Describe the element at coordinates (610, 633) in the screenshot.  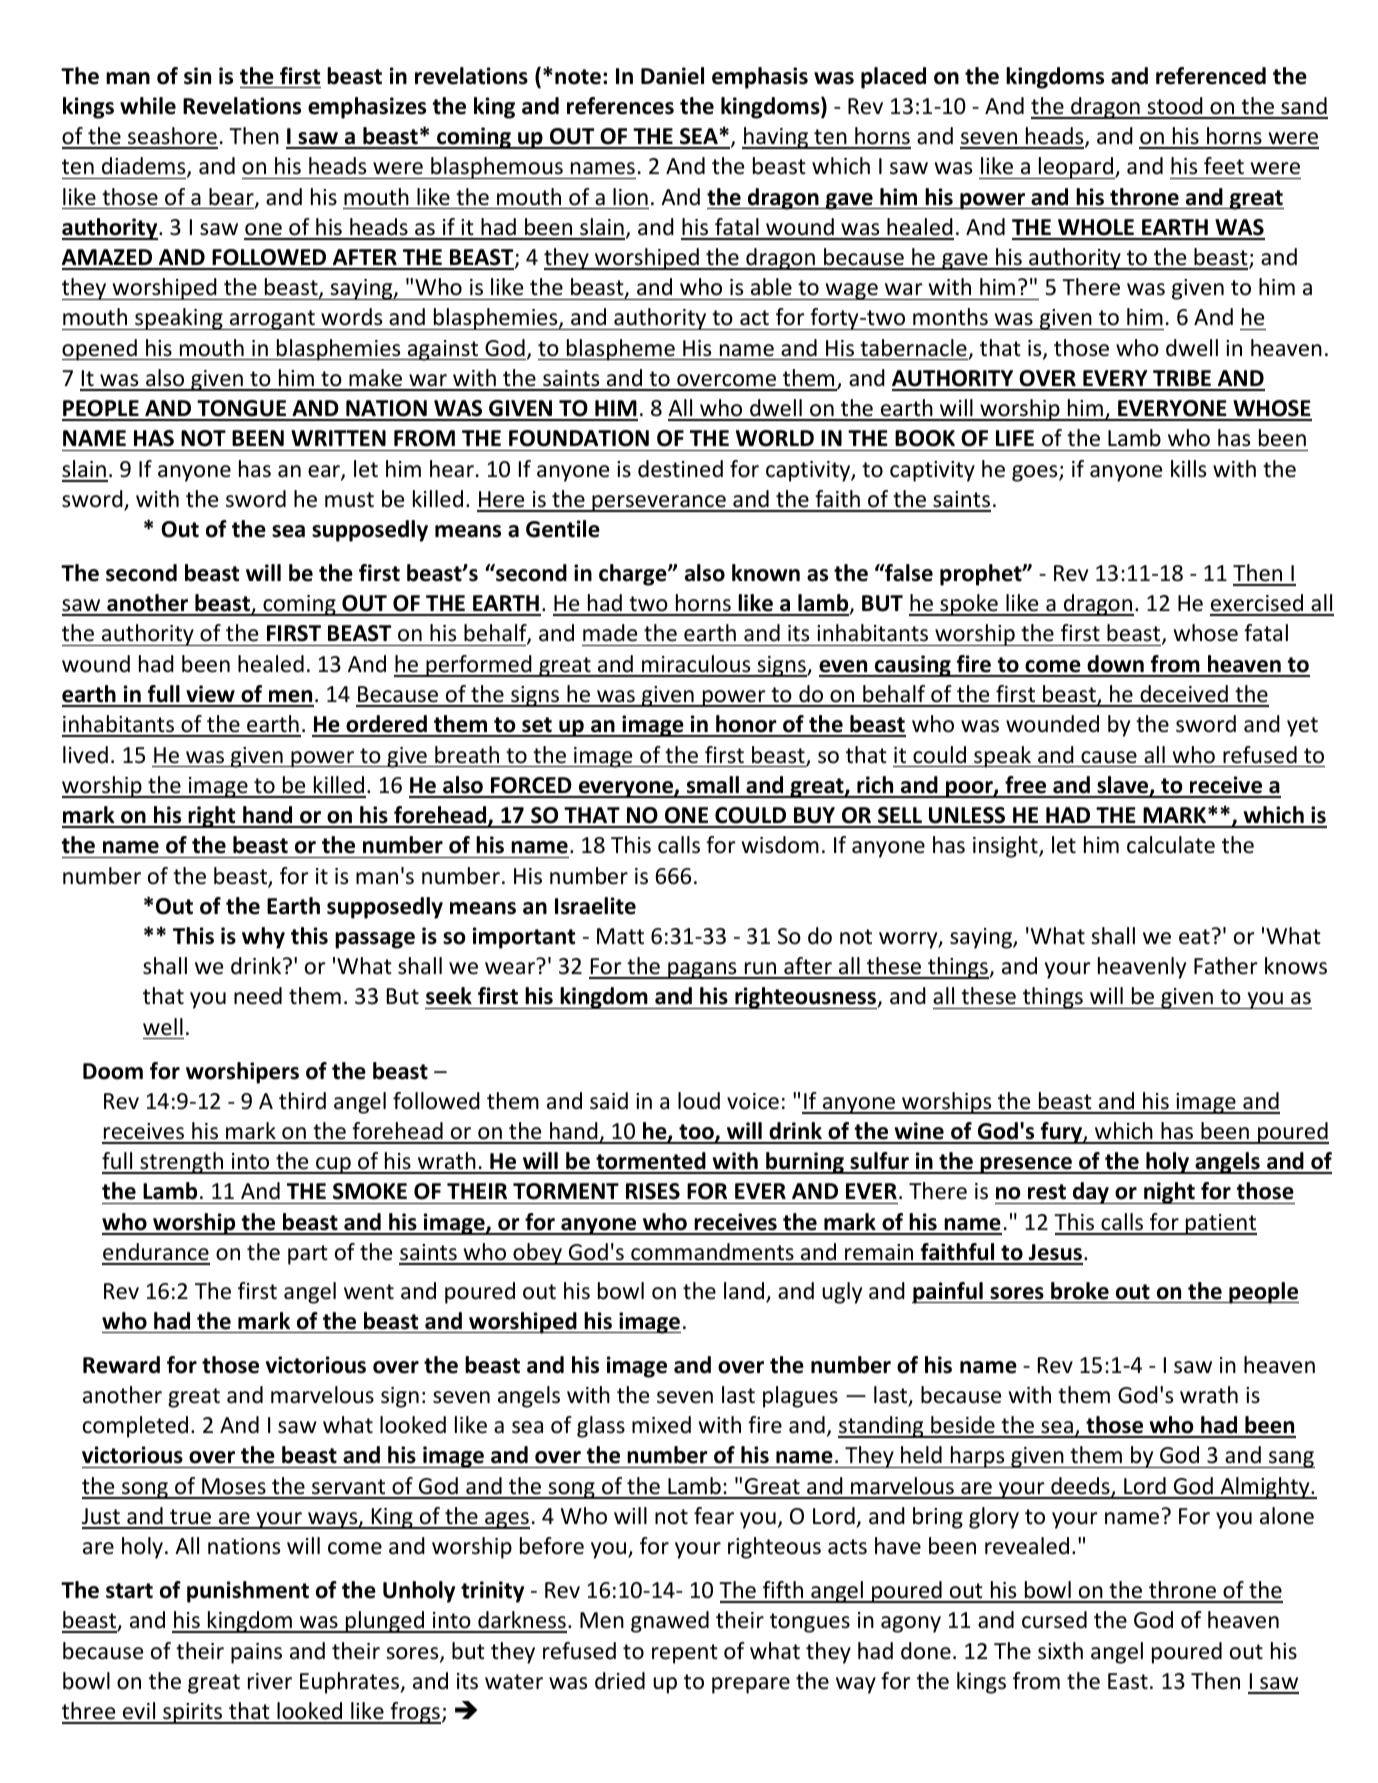
I see `made` at that location.
